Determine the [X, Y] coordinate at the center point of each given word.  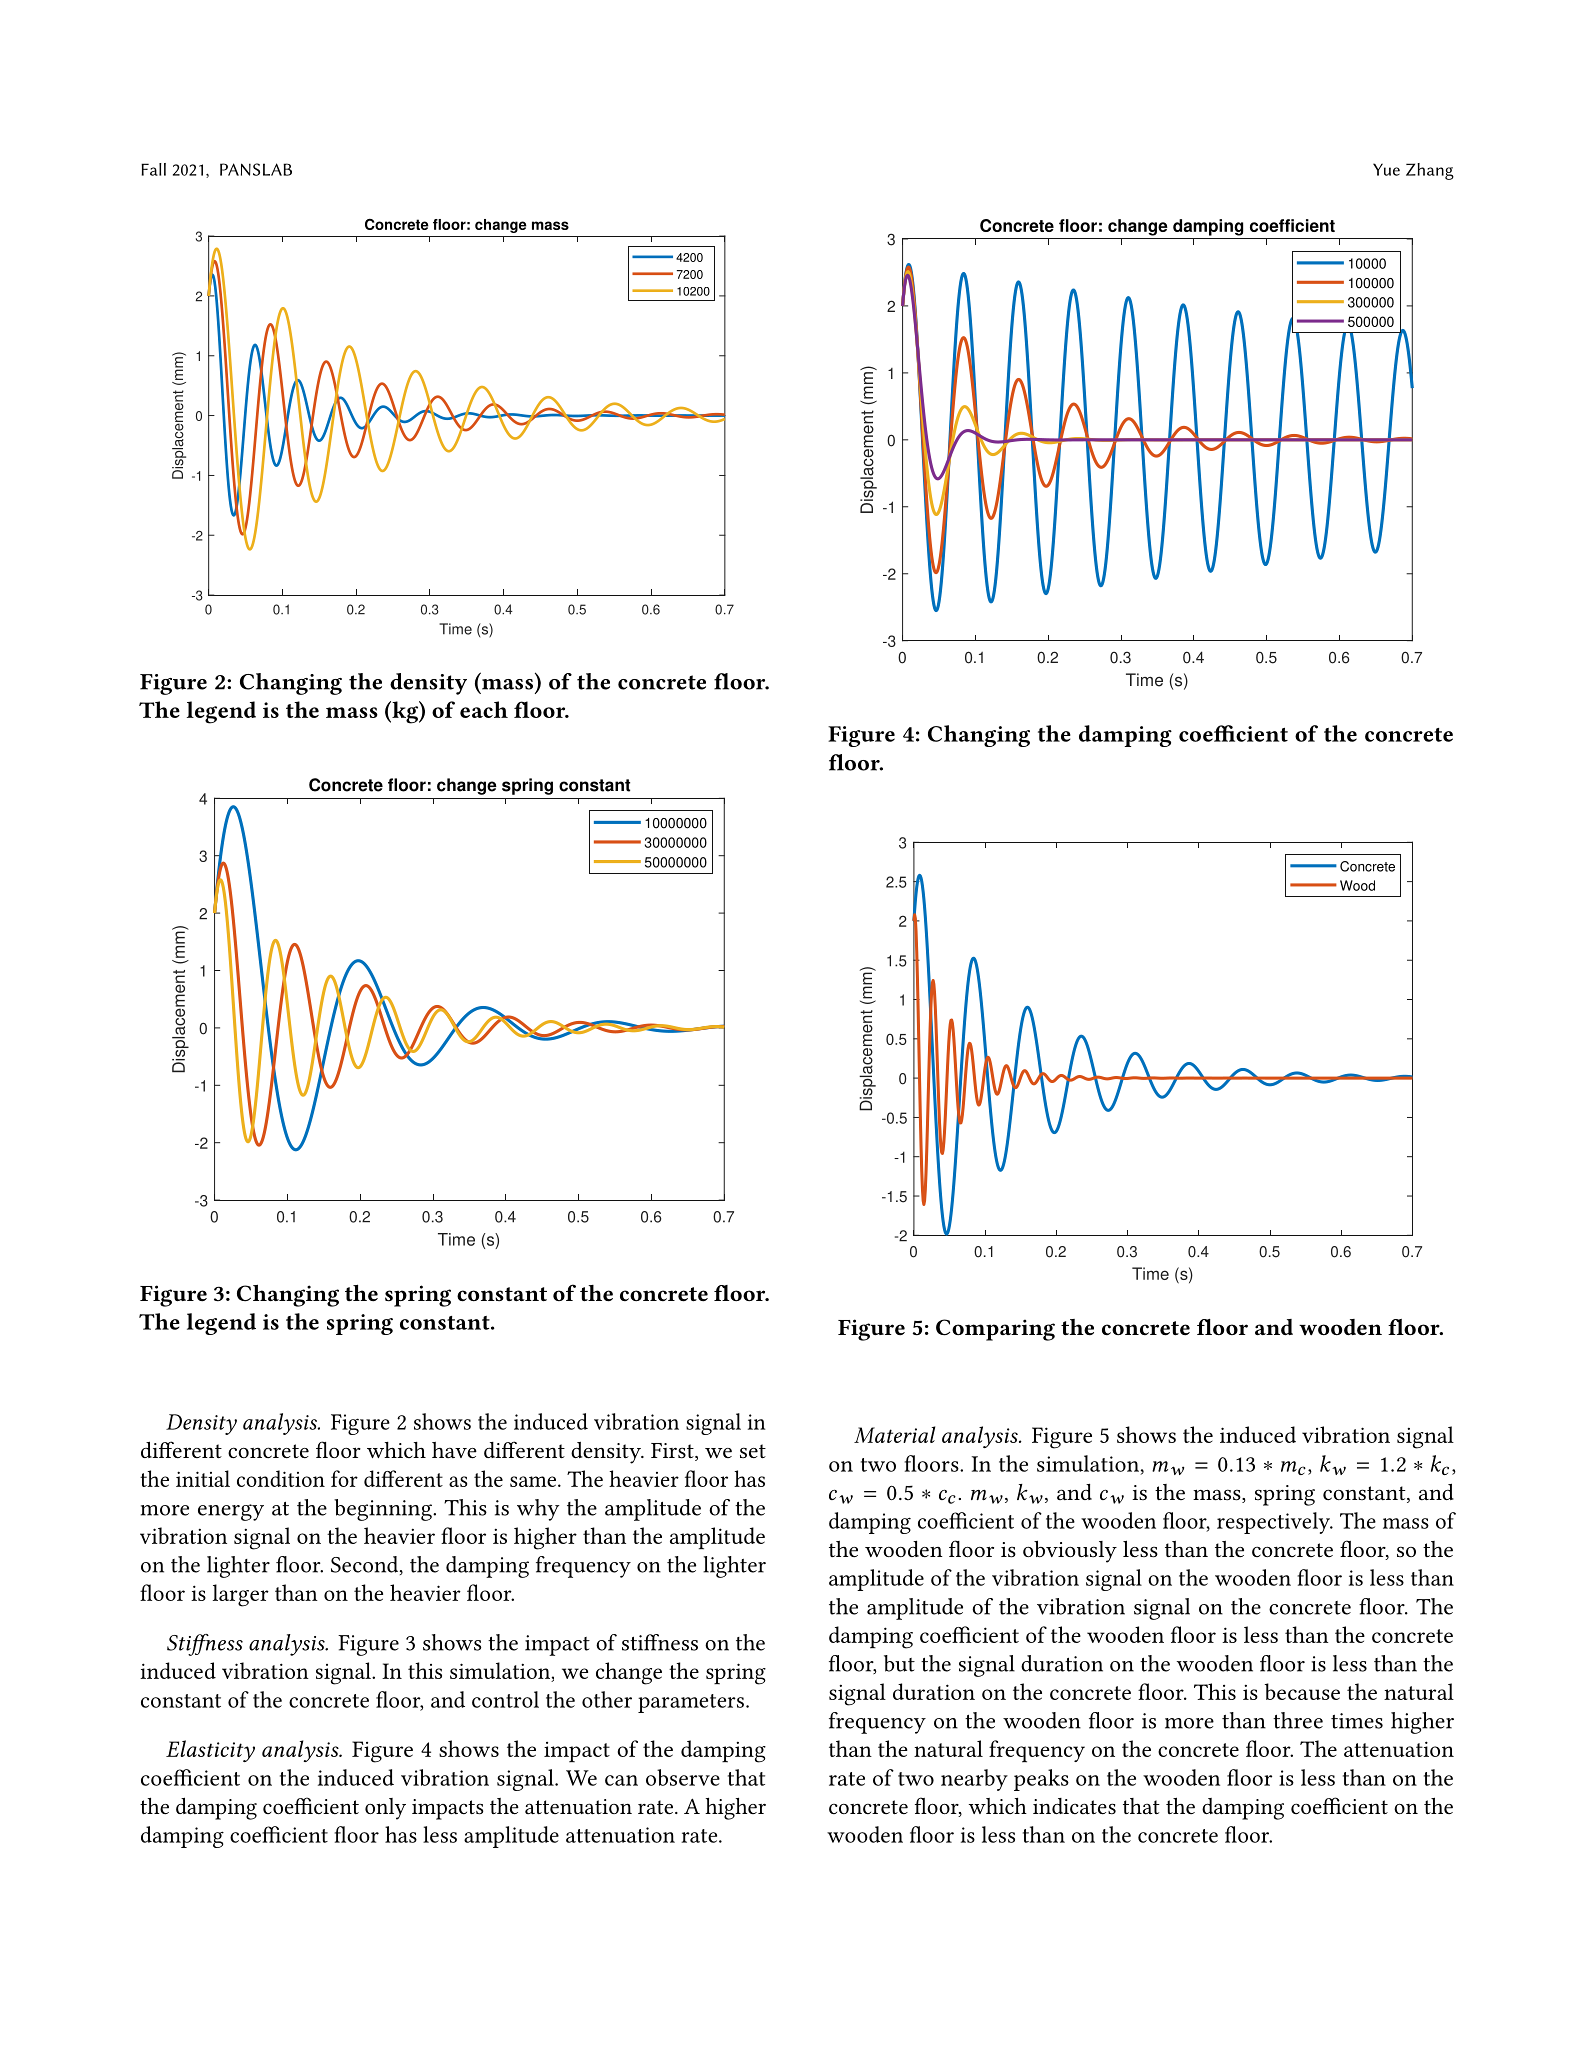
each [484, 709]
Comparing [995, 1330]
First [673, 1452]
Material [894, 1434]
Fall [153, 169]
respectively [1275, 1523]
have [454, 1450]
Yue [1386, 169]
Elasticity [210, 1751]
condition [281, 1478]
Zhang [1430, 171]
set [753, 1451]
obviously [1070, 1551]
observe [683, 1777]
